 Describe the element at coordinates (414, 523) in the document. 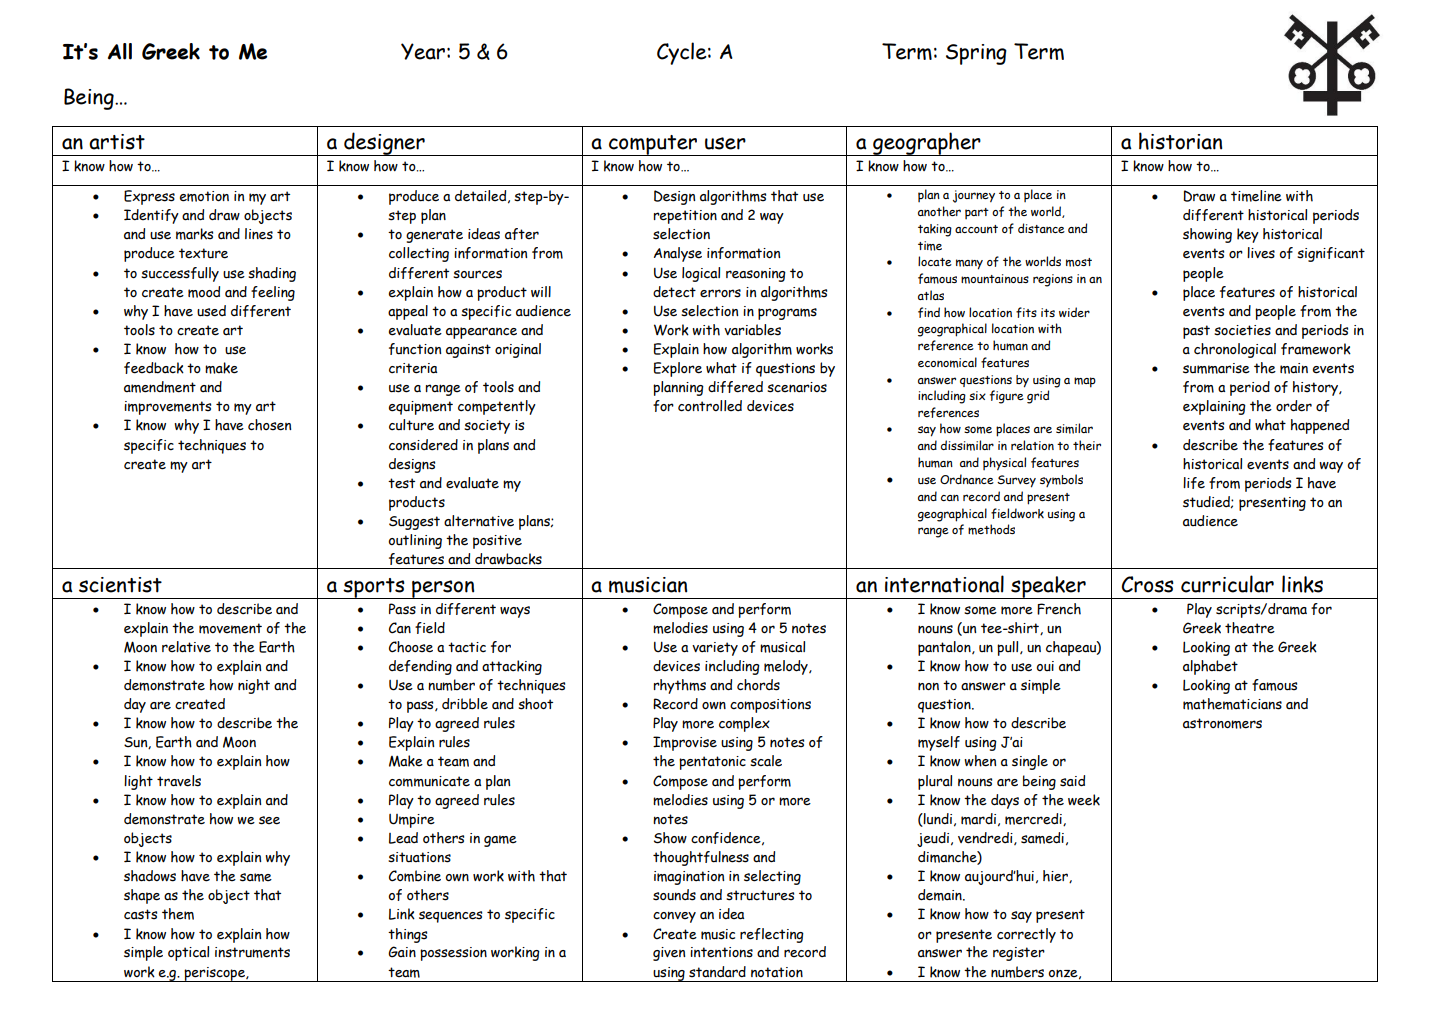

I see `Suggest` at that location.
